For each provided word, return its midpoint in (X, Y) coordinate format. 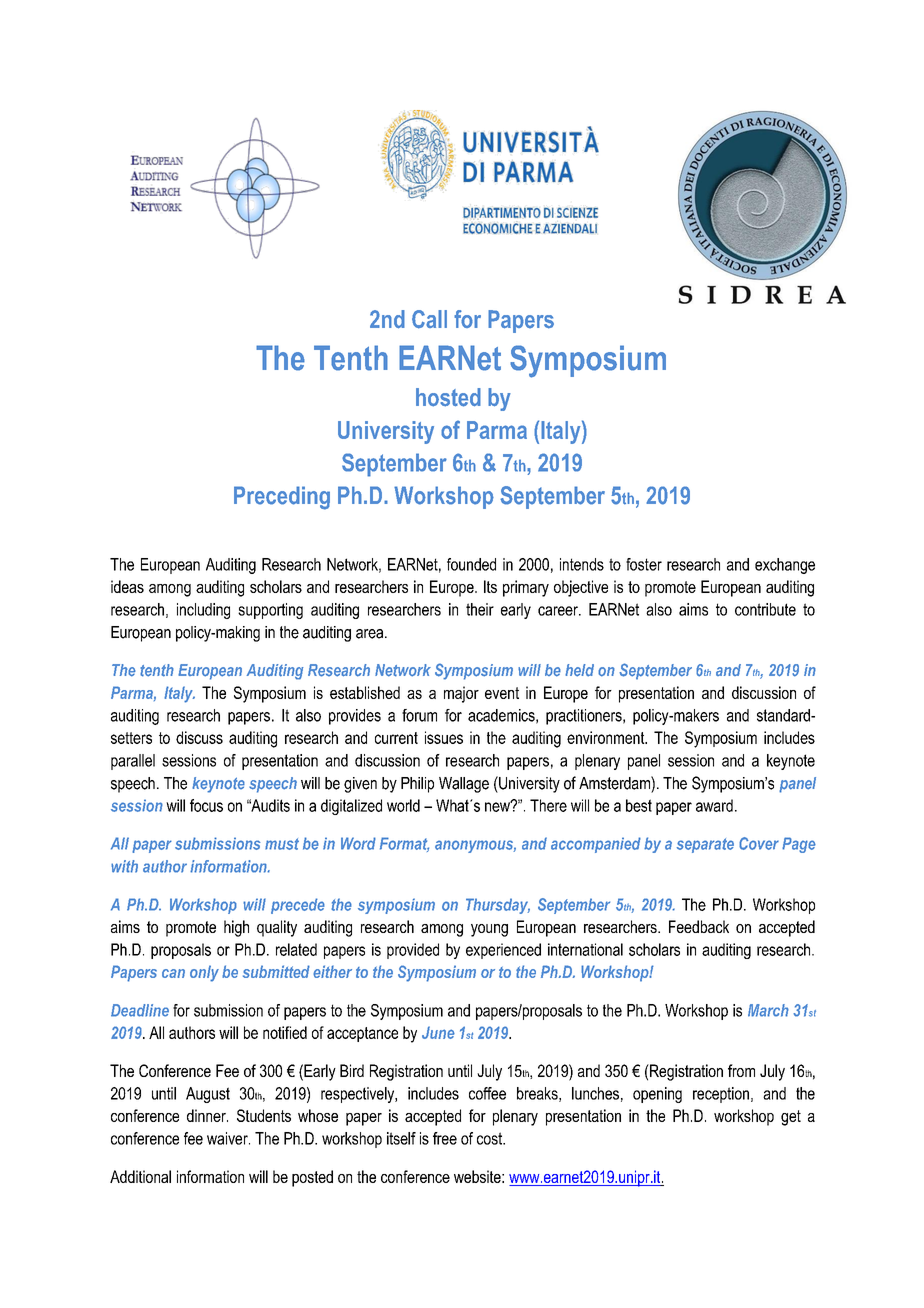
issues (444, 737)
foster (644, 564)
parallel (133, 762)
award (714, 805)
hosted (448, 397)
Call (429, 319)
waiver (228, 1138)
